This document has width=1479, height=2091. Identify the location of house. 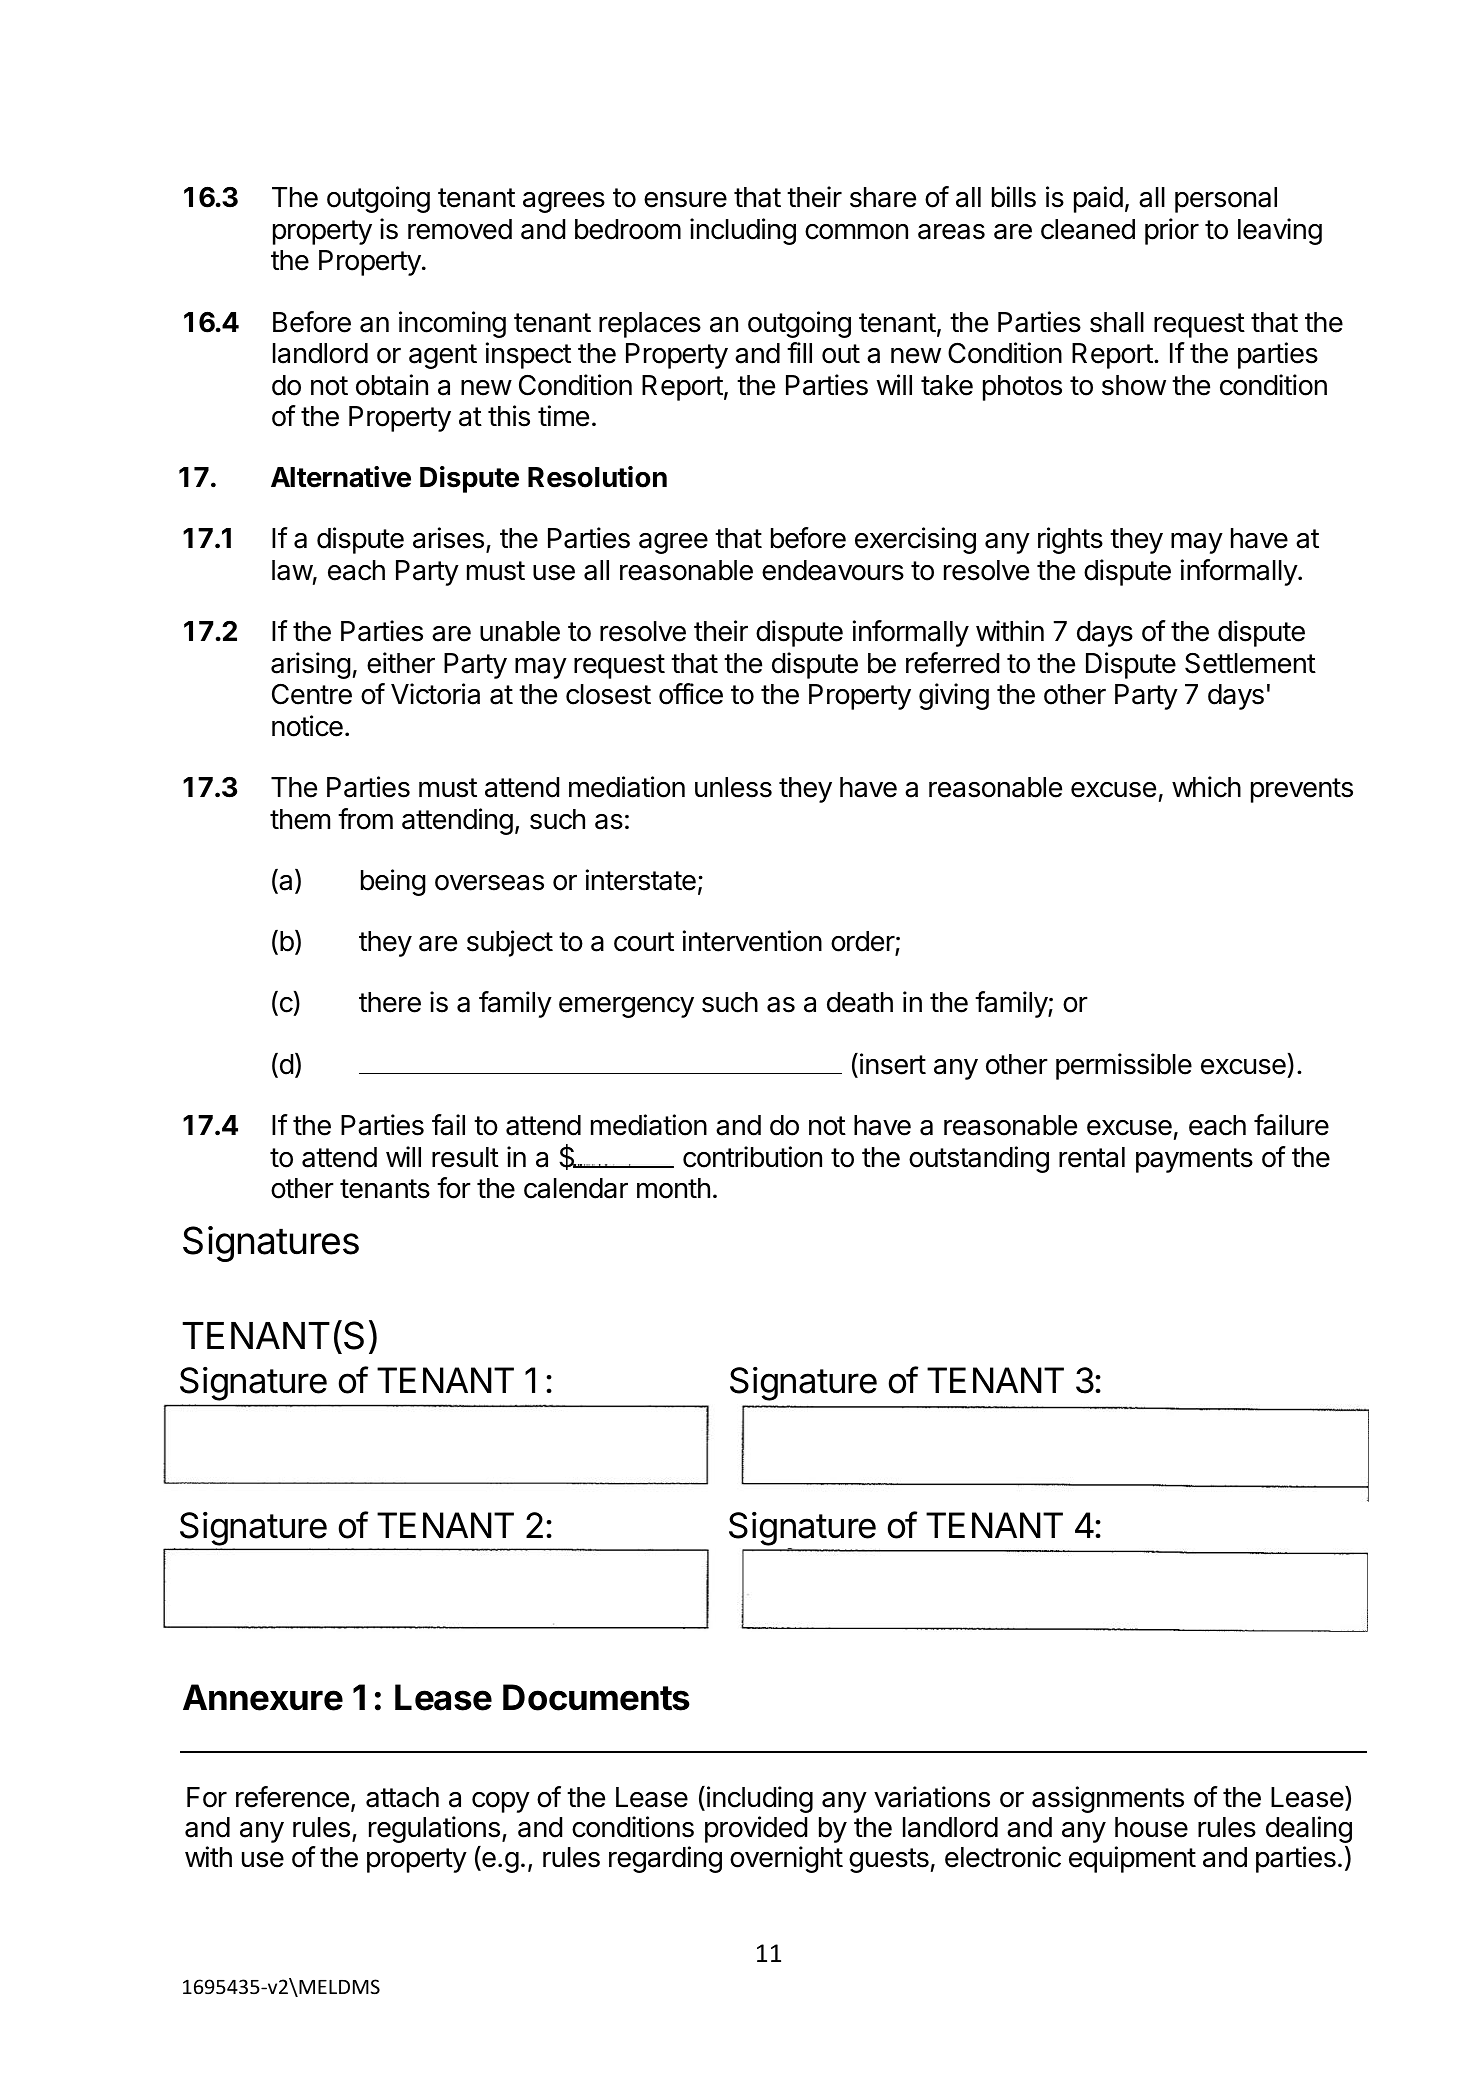
(1151, 1827).
